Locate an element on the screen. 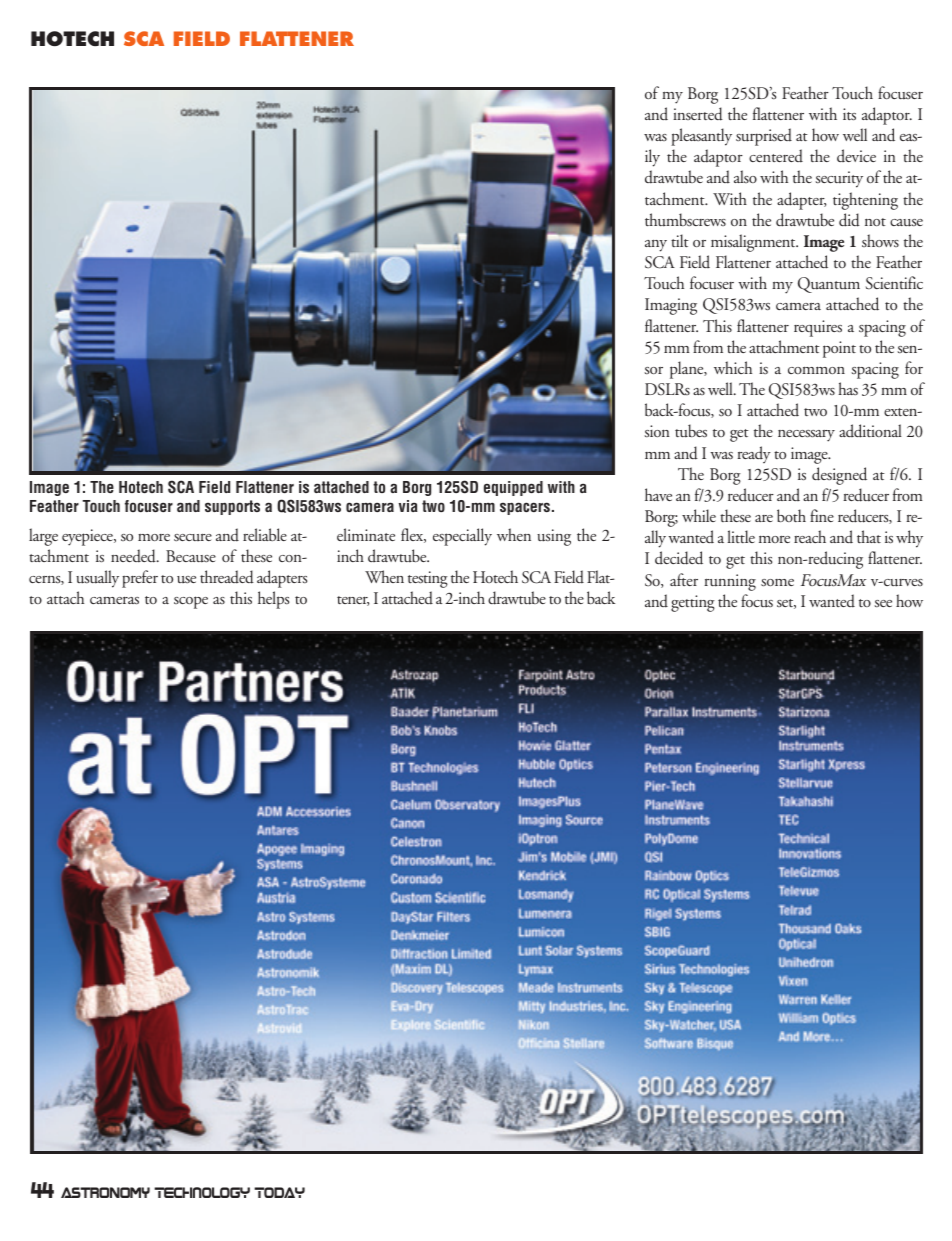 The height and width of the screenshot is (1241, 952). getting is located at coordinates (693, 603).
